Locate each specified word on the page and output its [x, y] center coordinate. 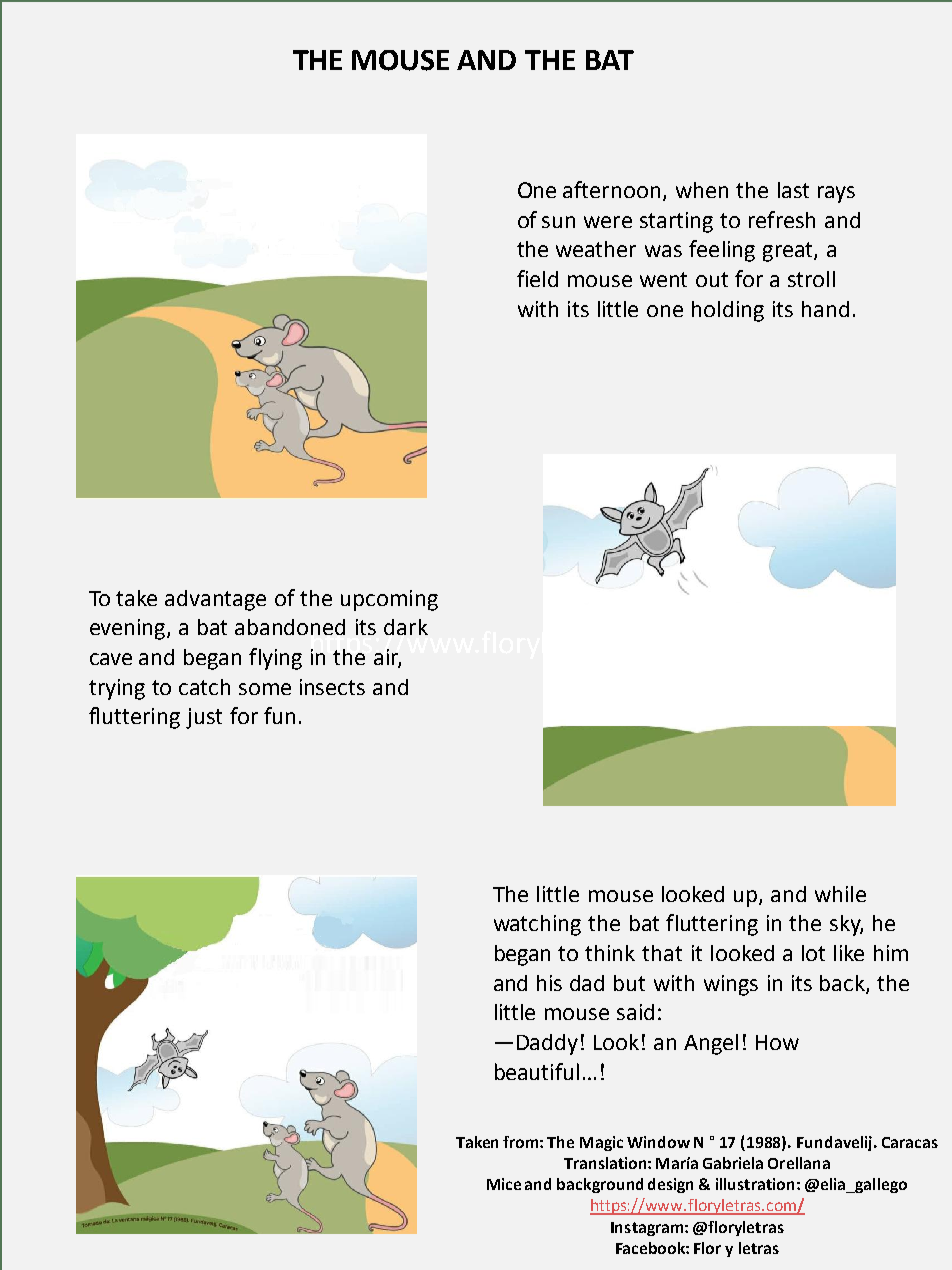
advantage [215, 600]
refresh [782, 219]
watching [537, 925]
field [537, 278]
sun [558, 222]
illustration [755, 1184]
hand [825, 309]
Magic [601, 1143]
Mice [504, 1184]
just [204, 718]
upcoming [389, 600]
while [840, 894]
